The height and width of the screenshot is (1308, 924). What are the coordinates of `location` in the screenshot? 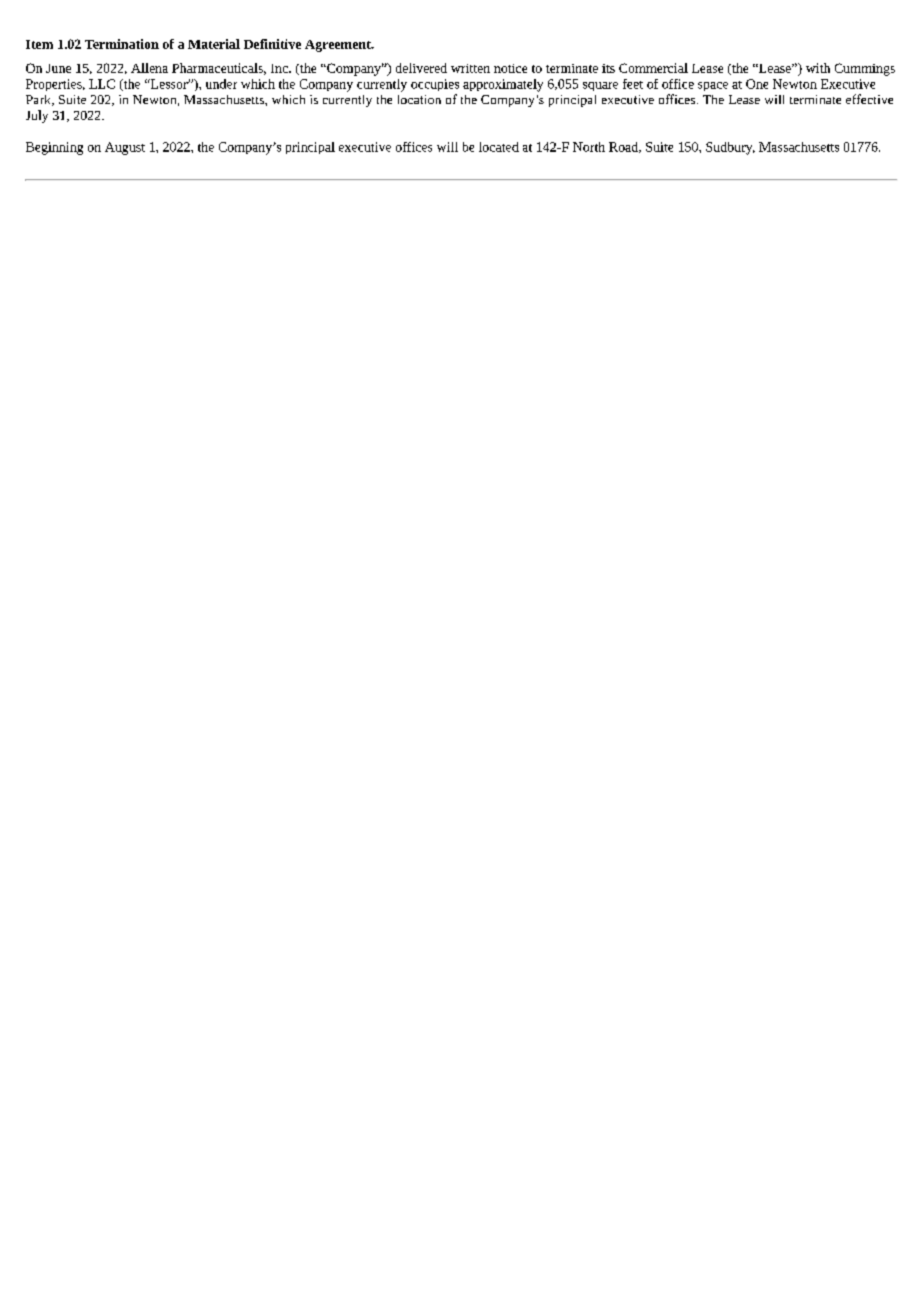 It's located at (419, 99).
